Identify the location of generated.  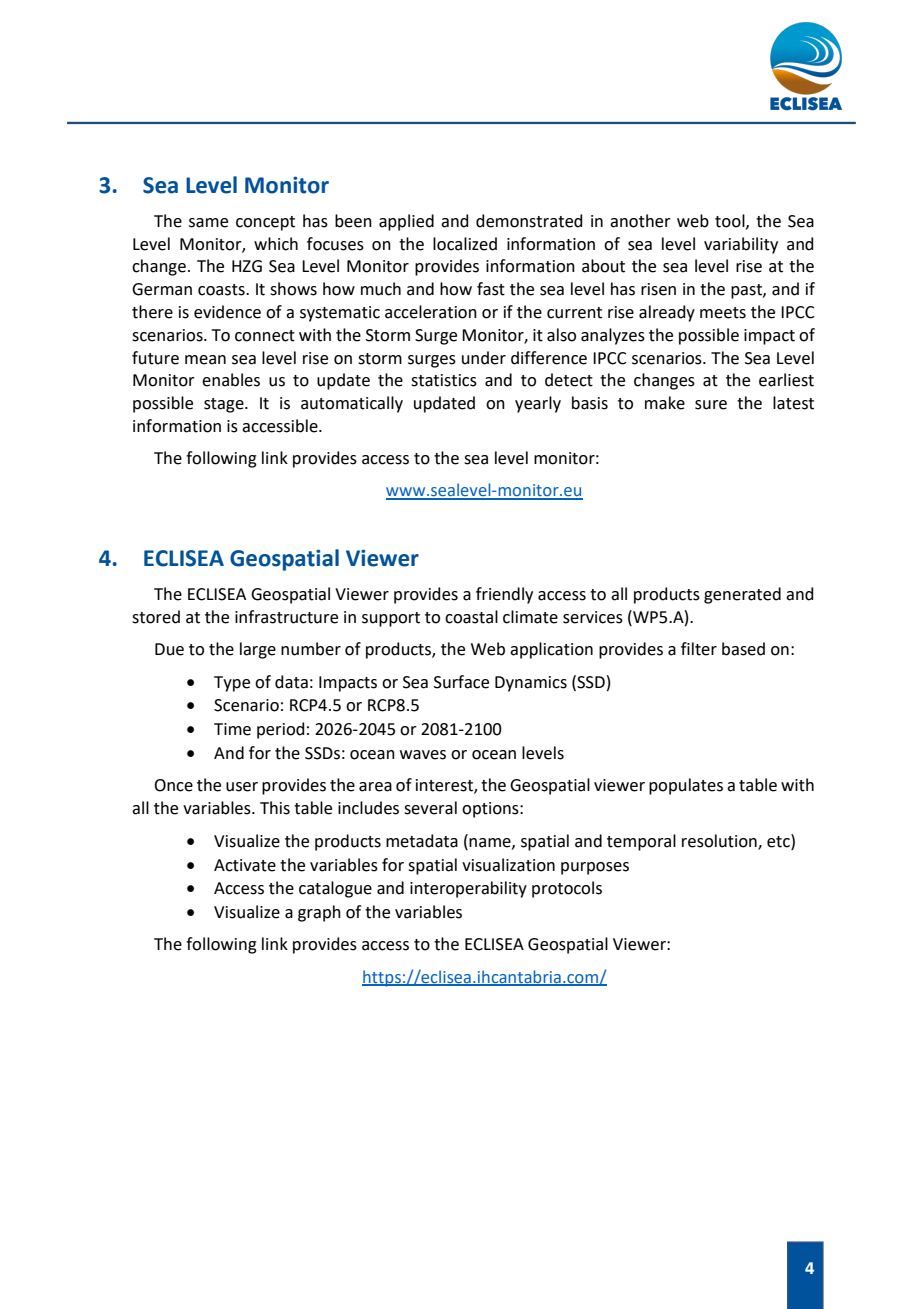
(742, 595).
